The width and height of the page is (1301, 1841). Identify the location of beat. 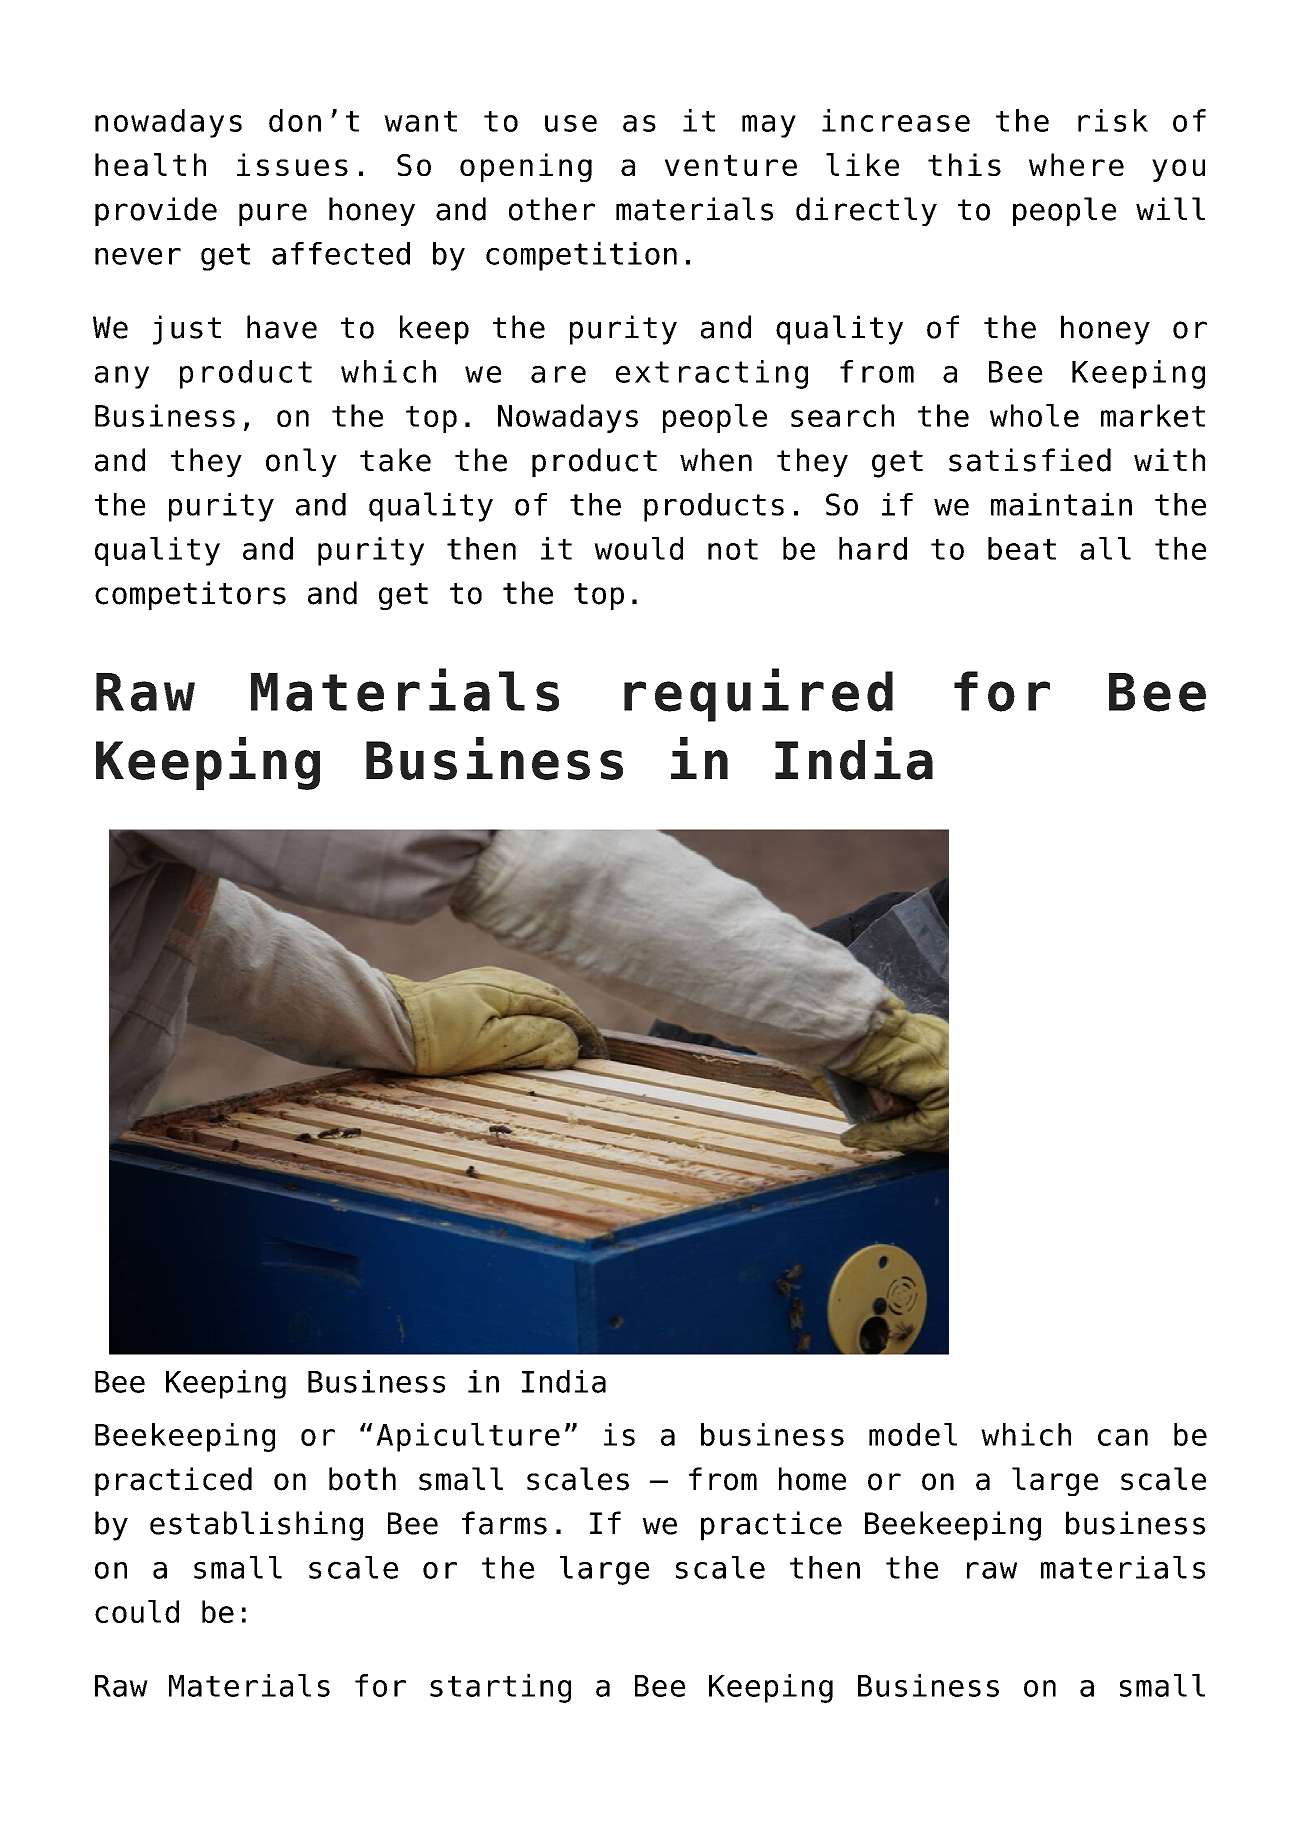
(1022, 548).
